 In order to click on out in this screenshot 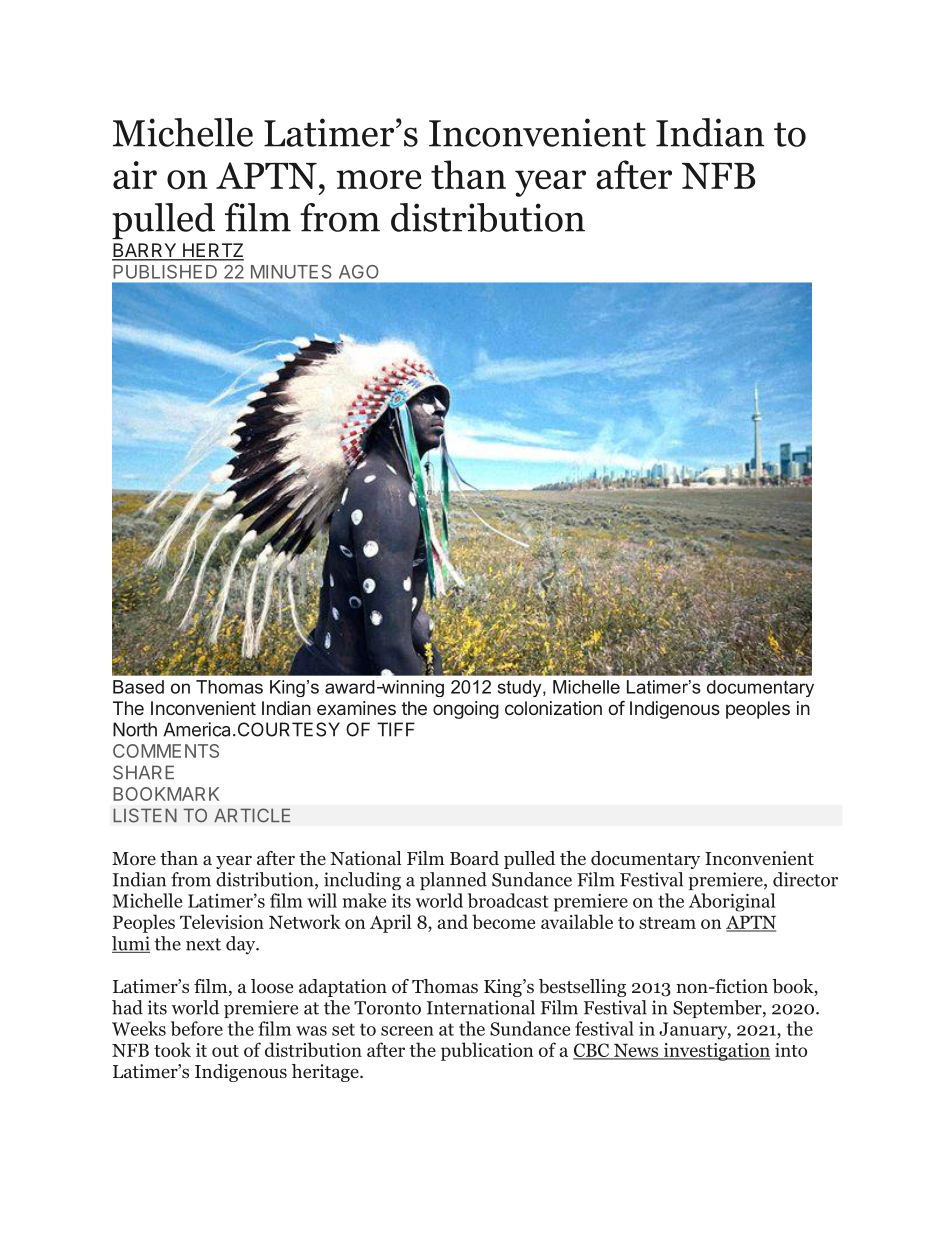, I will do `click(225, 1051)`.
